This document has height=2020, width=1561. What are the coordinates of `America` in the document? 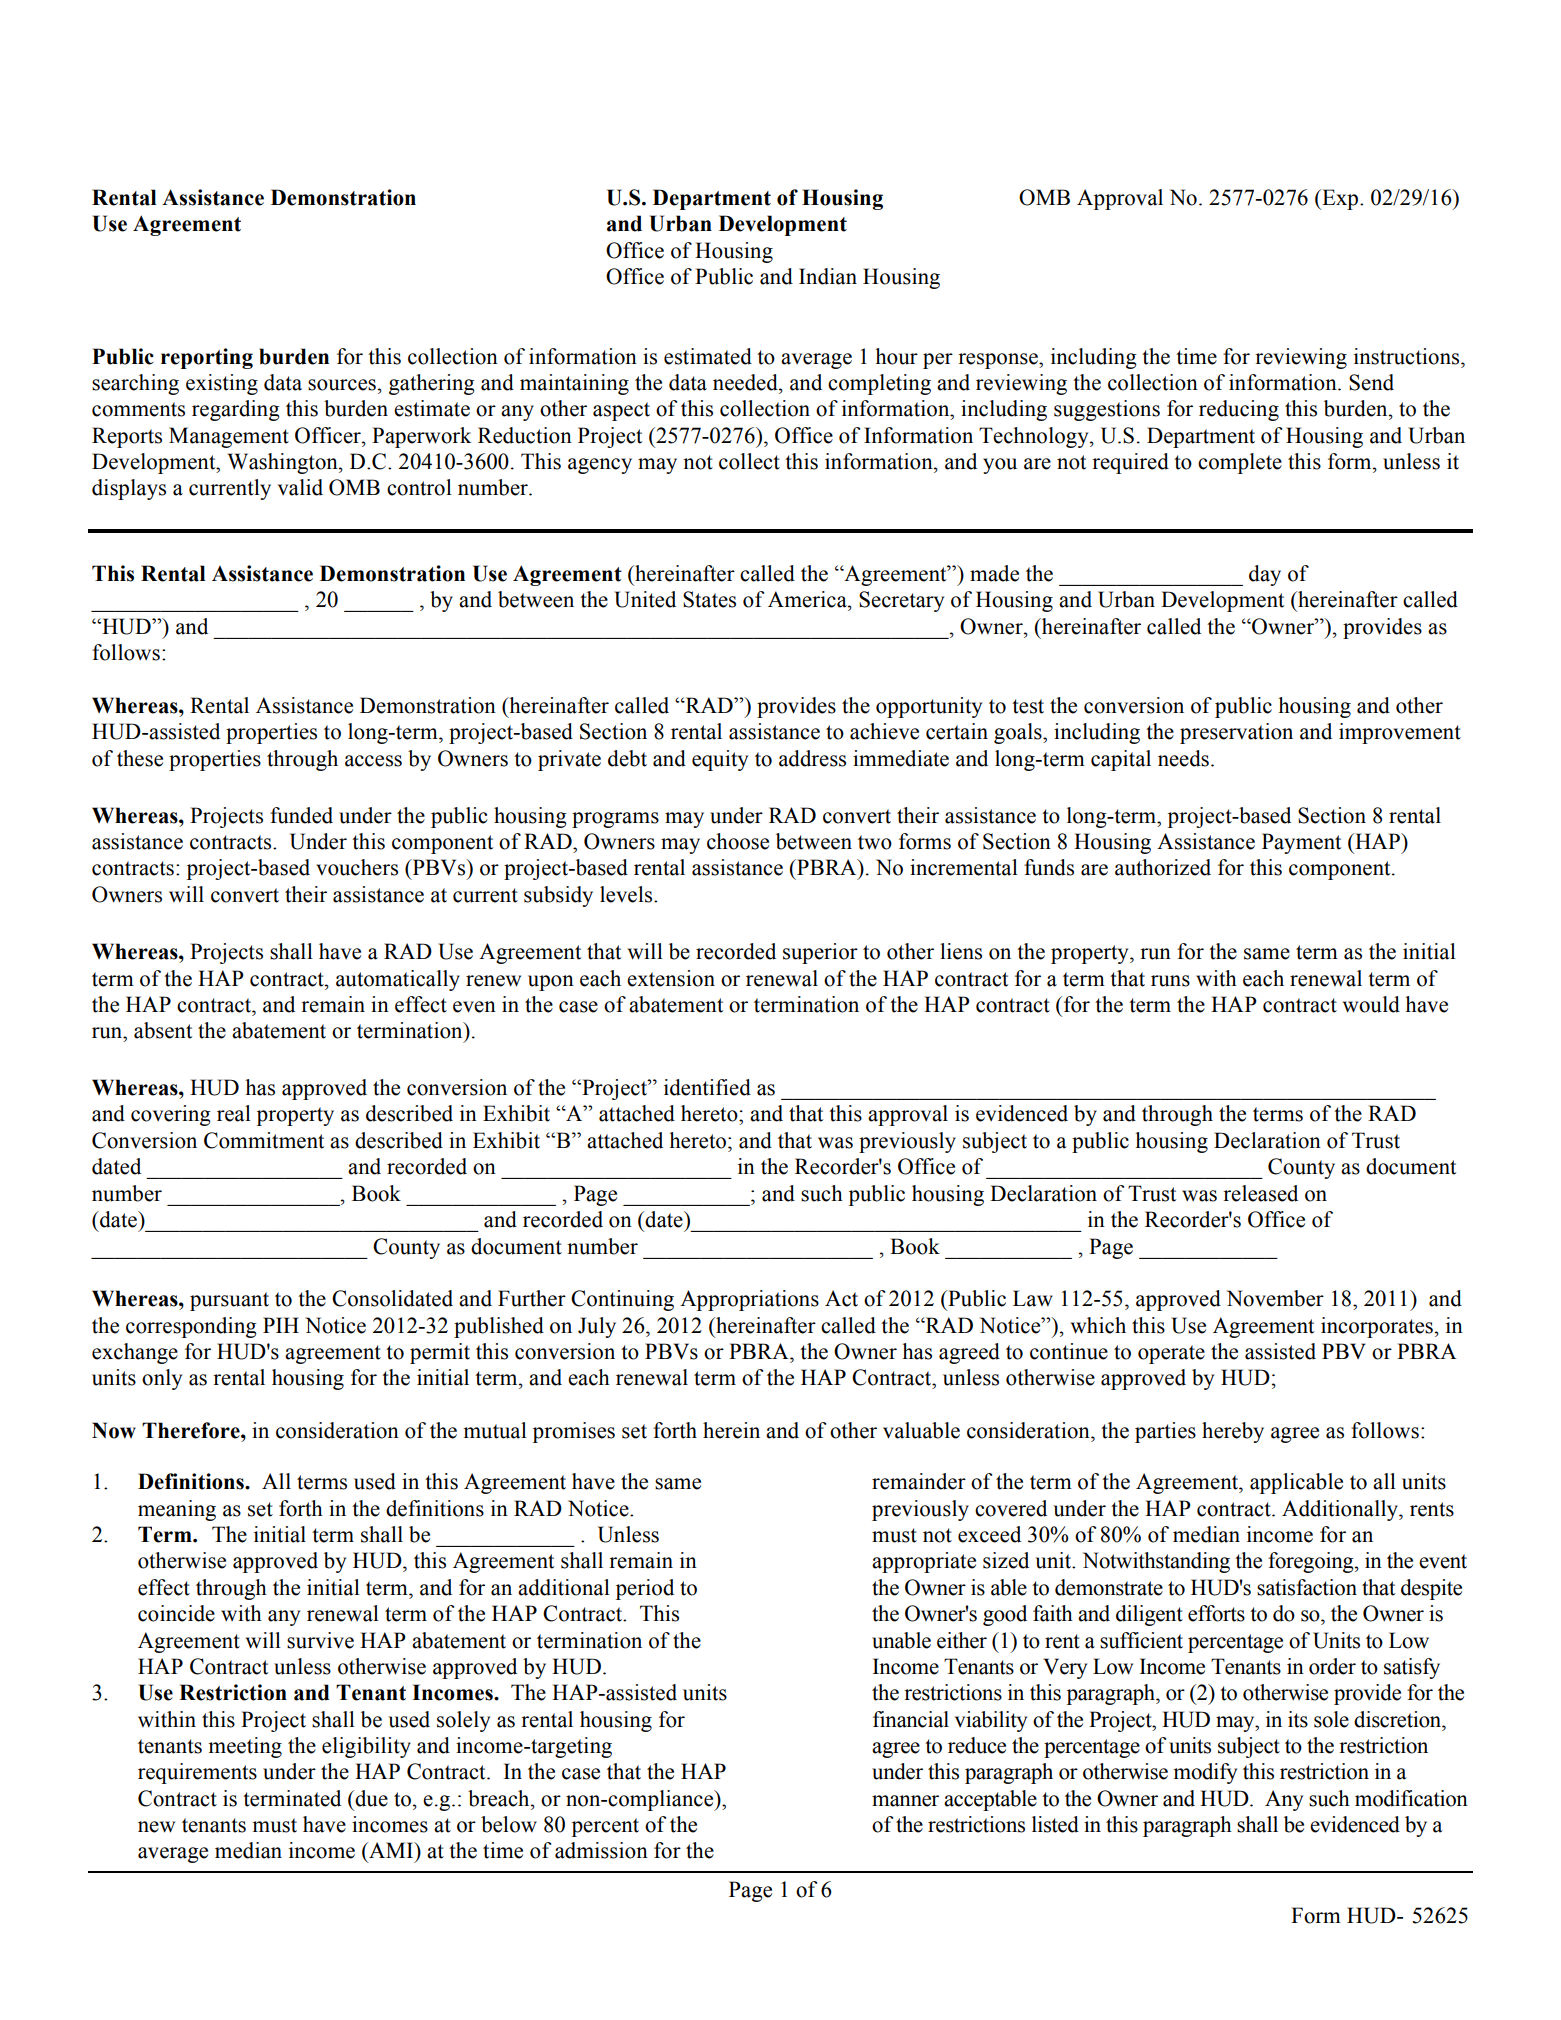 It's located at (808, 599).
